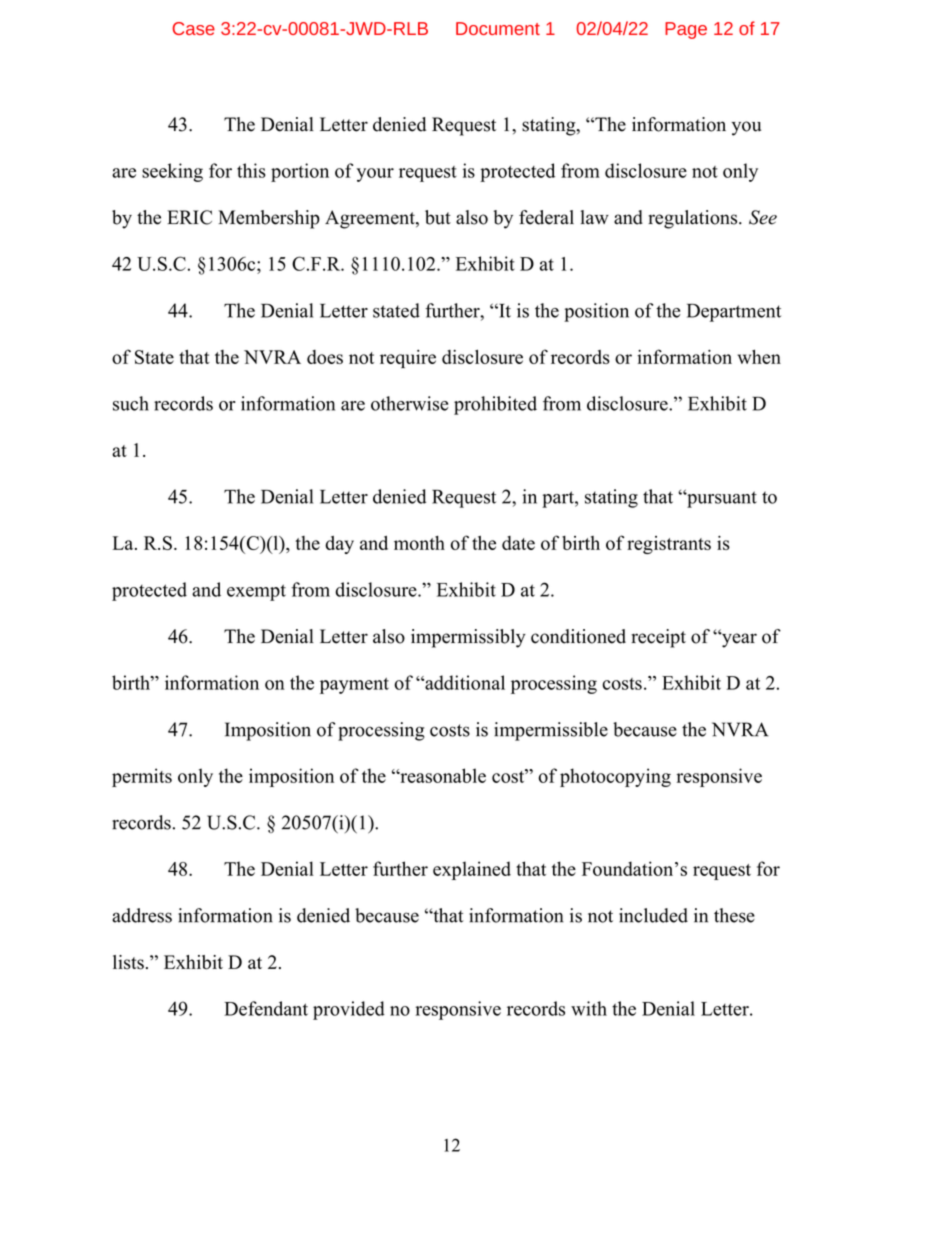  I want to click on Document, so click(498, 28).
